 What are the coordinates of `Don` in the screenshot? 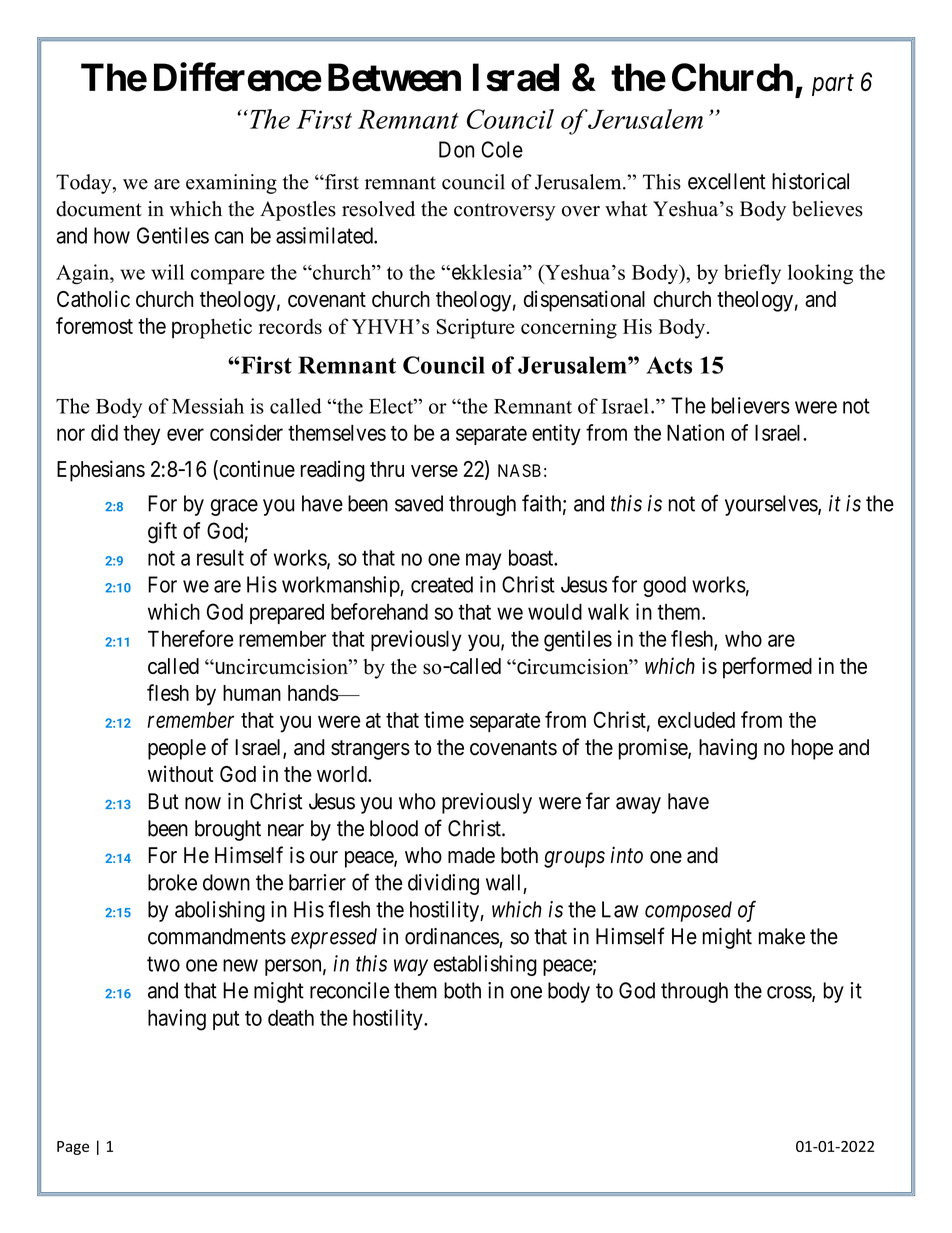 It's located at (456, 149).
